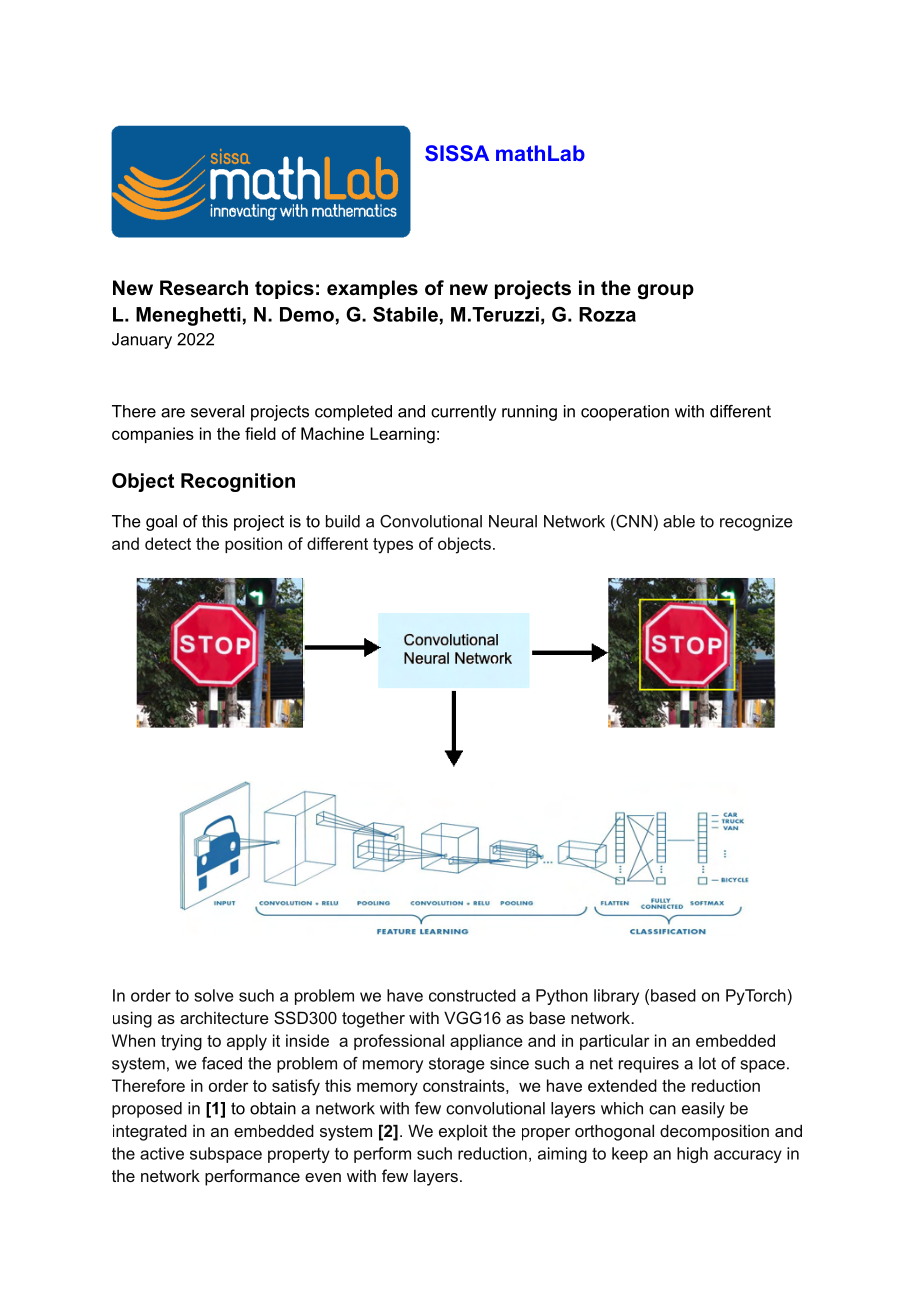 The image size is (924, 1307). I want to click on solve, so click(214, 995).
